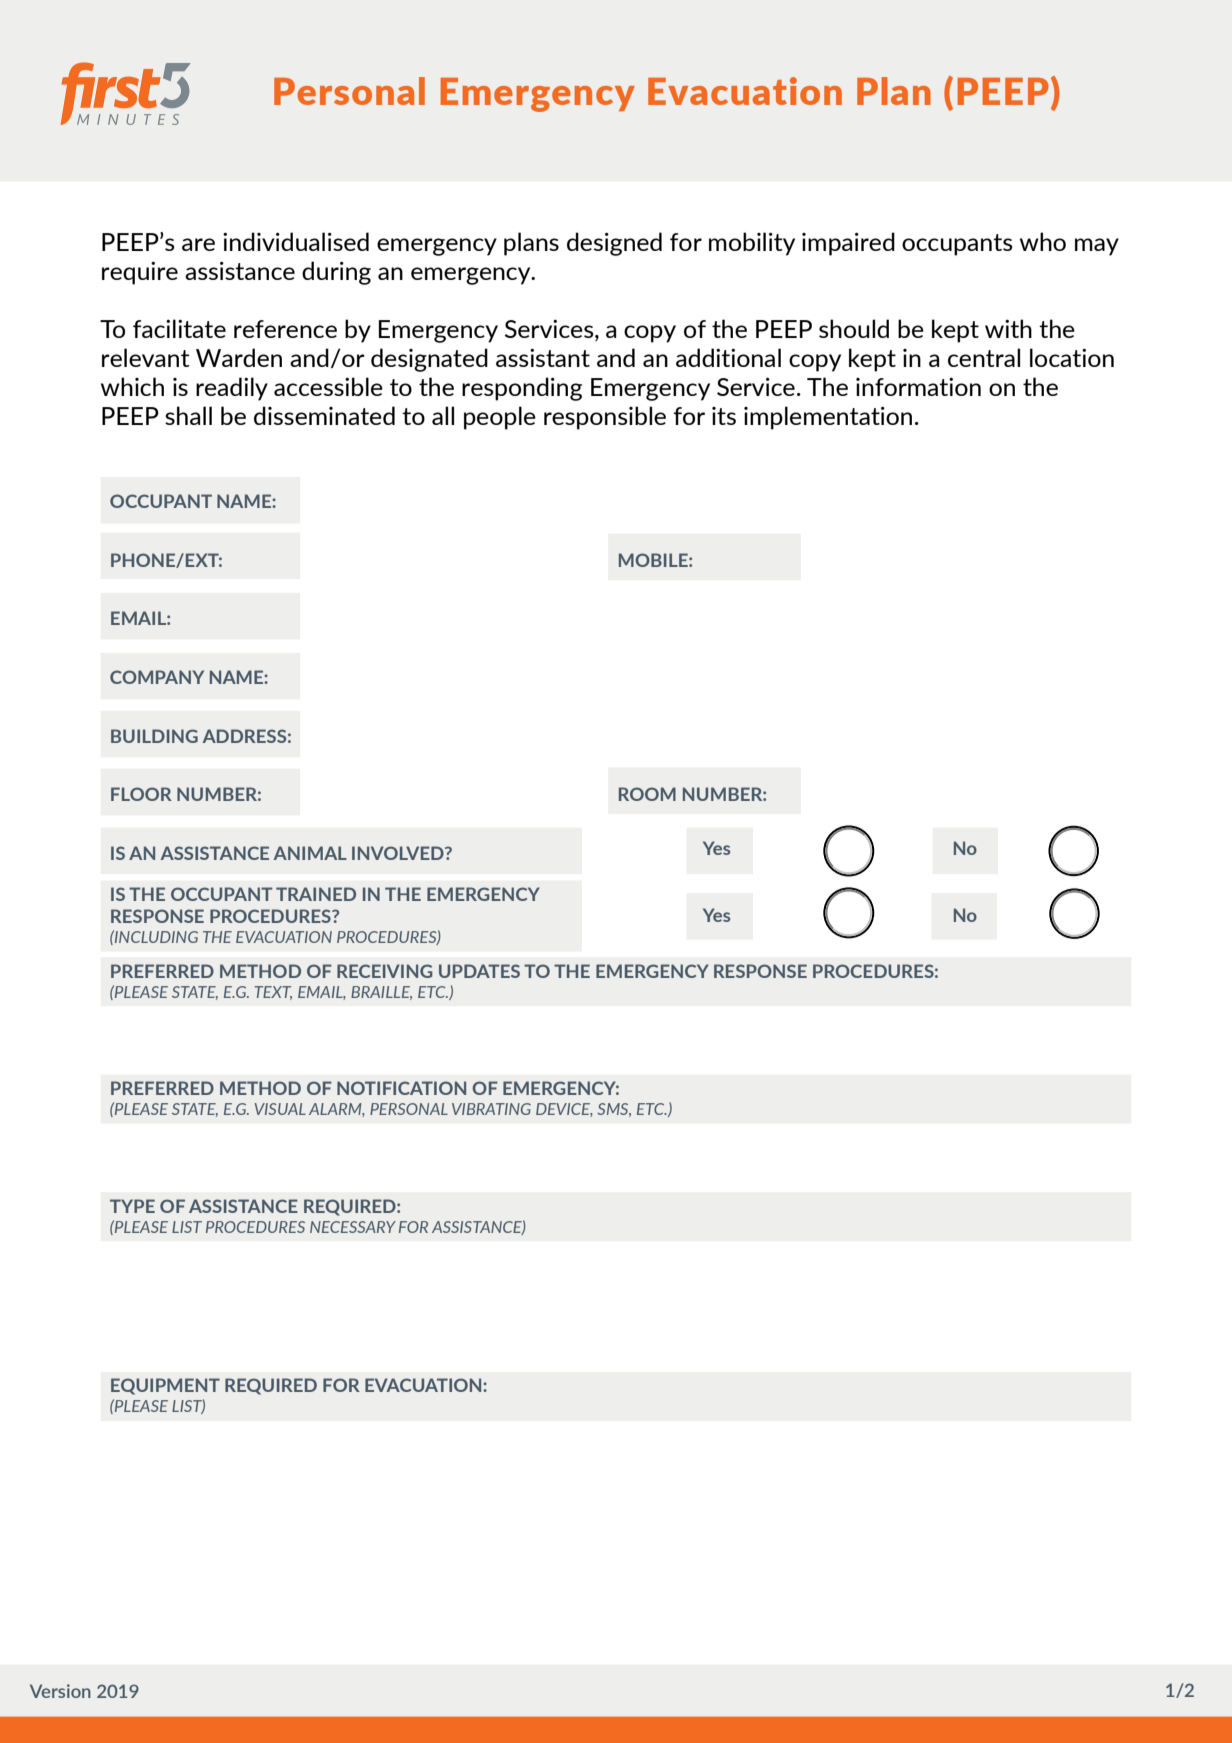 Image resolution: width=1232 pixels, height=1743 pixels. I want to click on COMPANY, so click(157, 677).
